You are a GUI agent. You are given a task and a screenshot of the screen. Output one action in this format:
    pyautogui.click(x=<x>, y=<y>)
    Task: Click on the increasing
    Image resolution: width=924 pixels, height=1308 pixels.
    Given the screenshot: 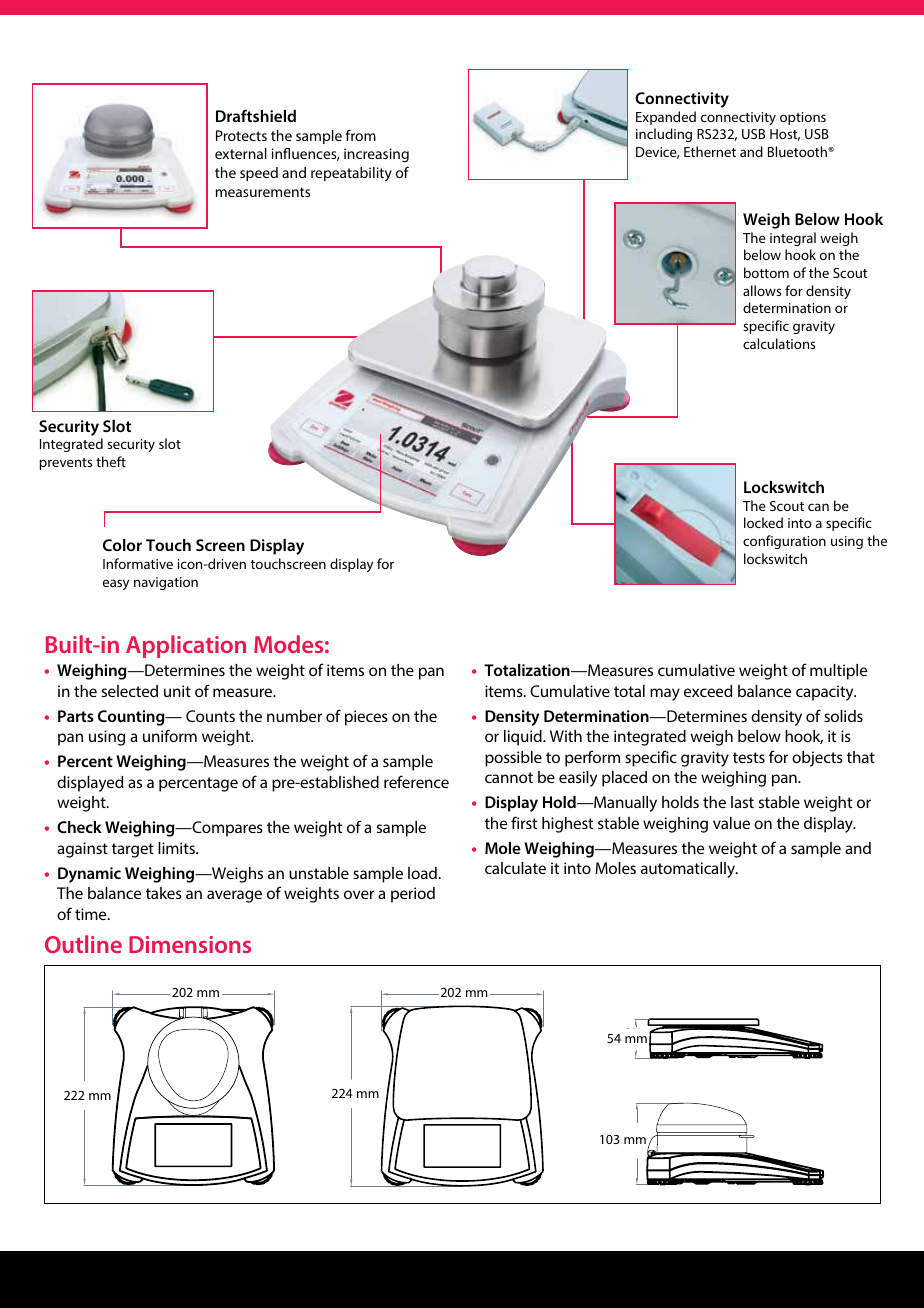 What is the action you would take?
    pyautogui.click(x=376, y=155)
